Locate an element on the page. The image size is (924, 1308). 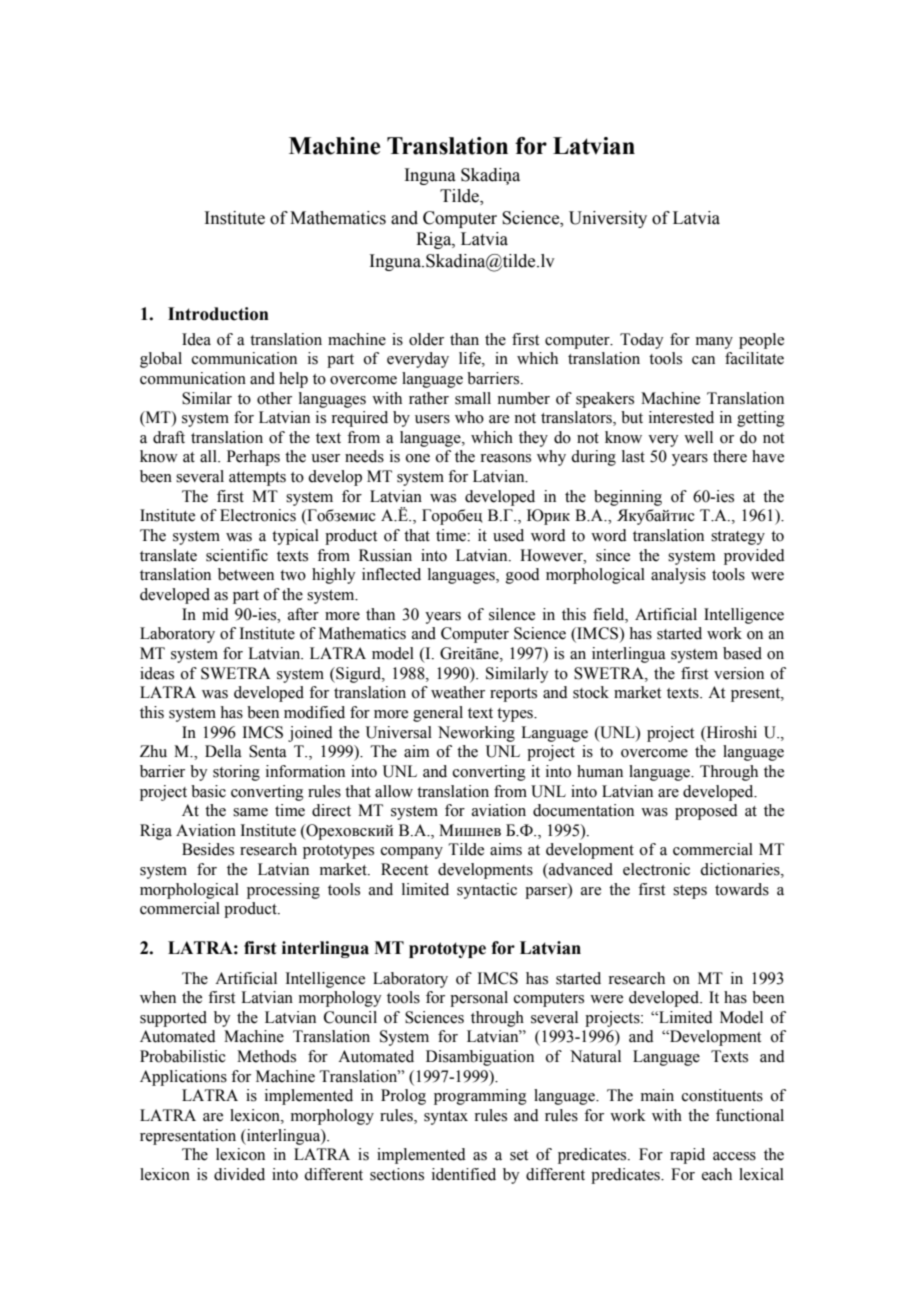
used is located at coordinates (508, 535).
